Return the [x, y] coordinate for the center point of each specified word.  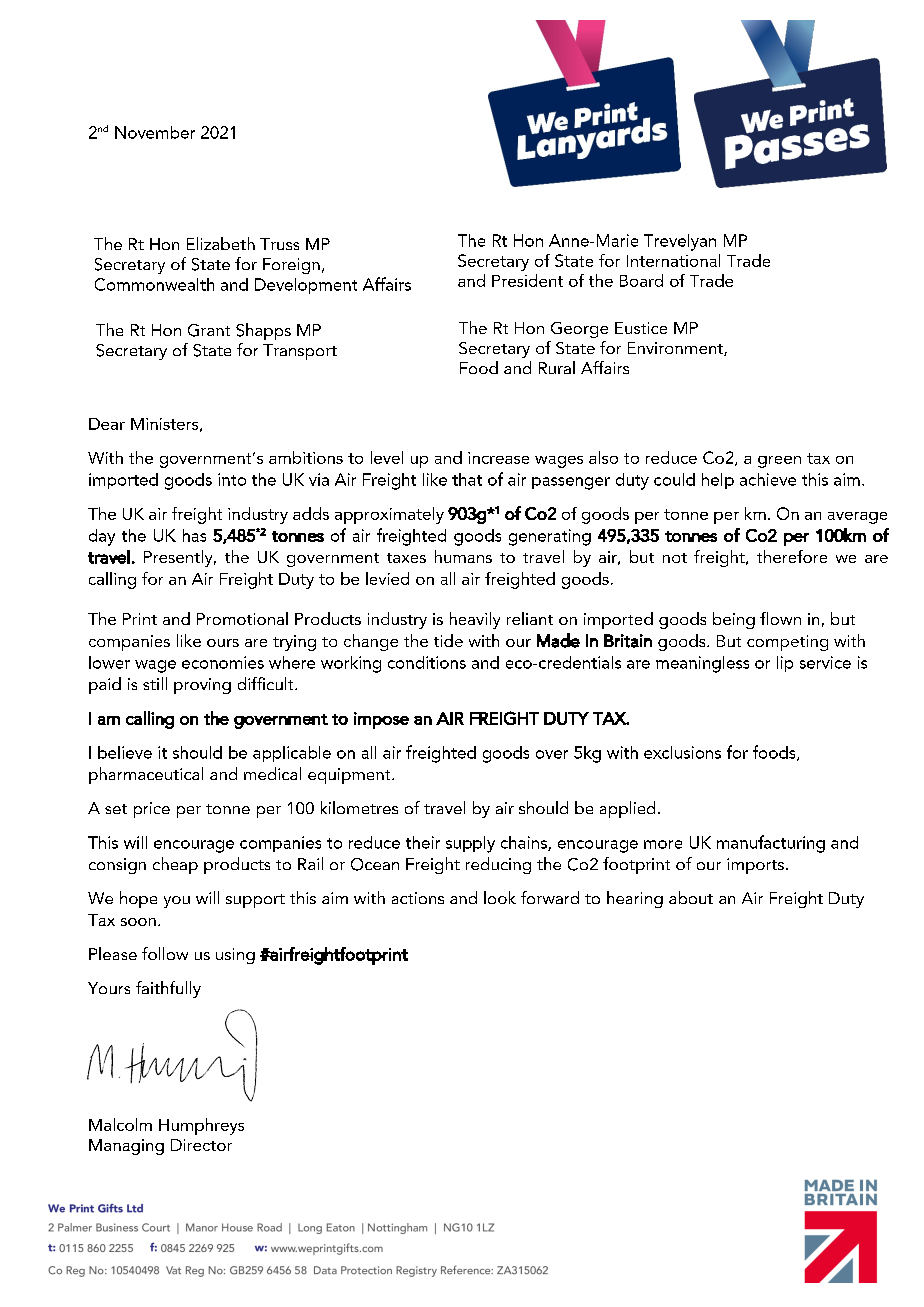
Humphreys [201, 1126]
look [500, 897]
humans [463, 556]
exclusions [682, 752]
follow [165, 953]
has [194, 535]
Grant [209, 330]
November [155, 132]
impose [381, 720]
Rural [557, 367]
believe [125, 752]
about [691, 897]
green [779, 462]
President [527, 280]
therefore [792, 556]
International [673, 260]
